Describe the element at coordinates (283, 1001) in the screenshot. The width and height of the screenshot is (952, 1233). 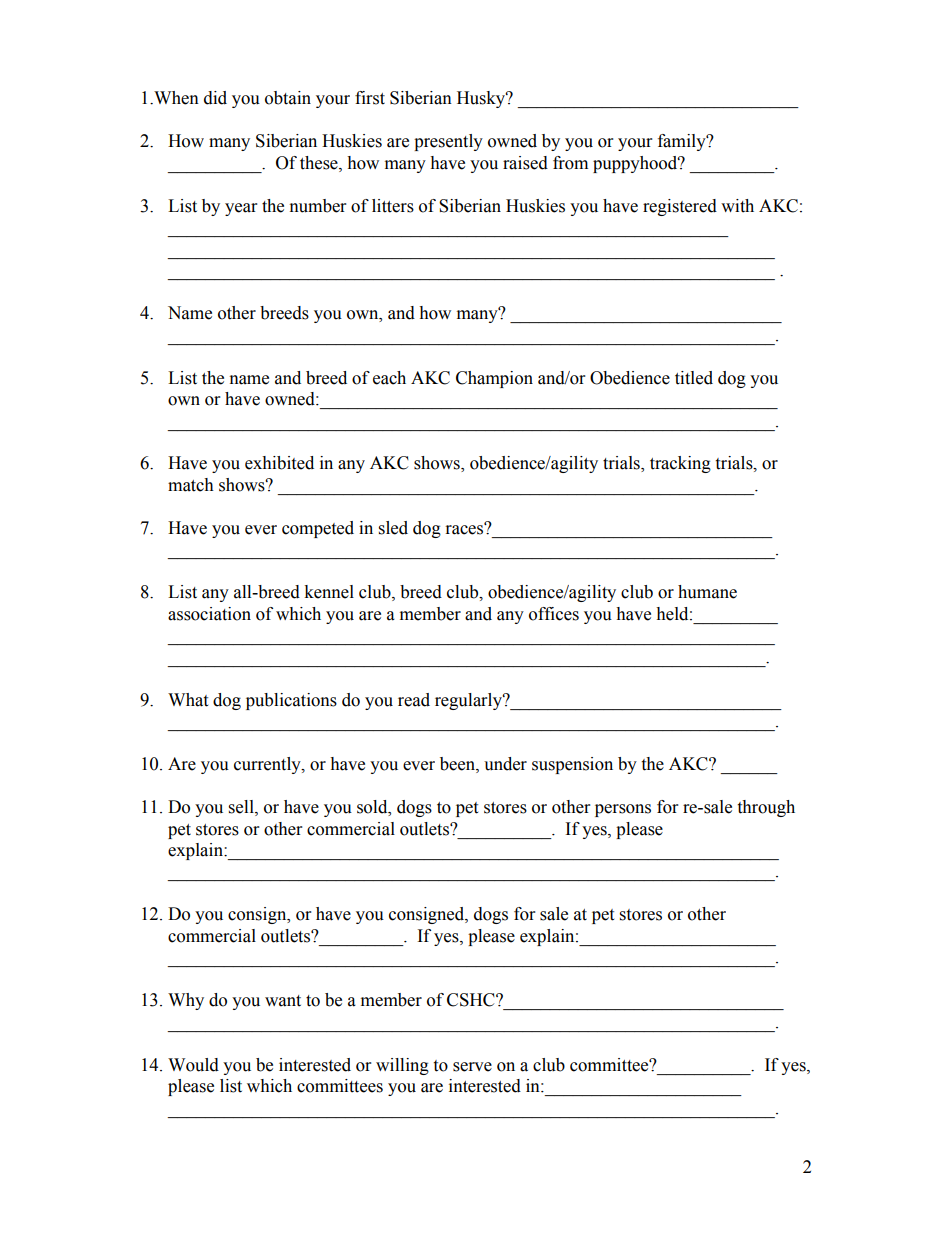
I see `want` at that location.
